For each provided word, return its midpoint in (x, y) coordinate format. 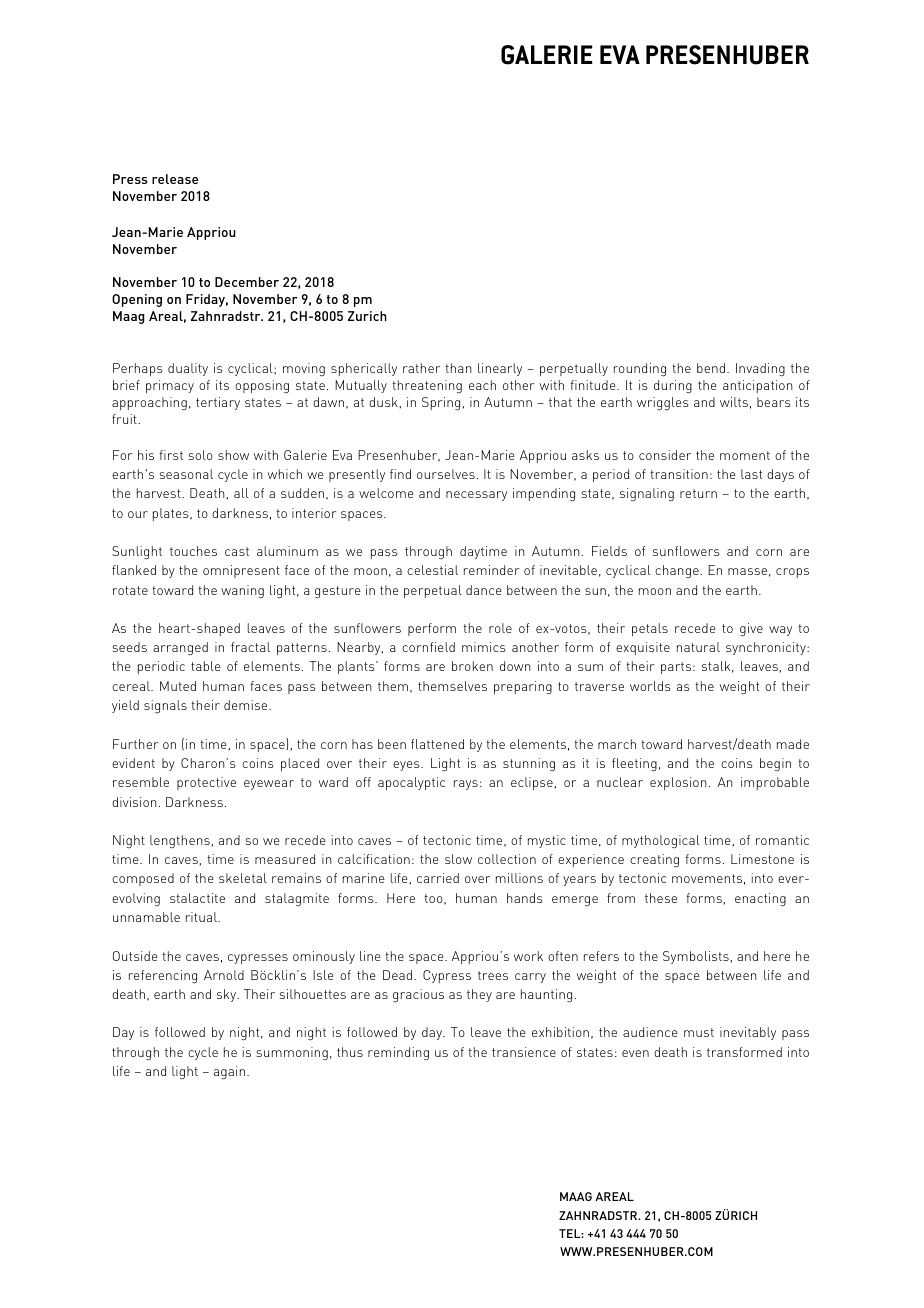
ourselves (446, 474)
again (231, 1073)
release (175, 179)
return (698, 493)
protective (206, 783)
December (247, 282)
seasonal (186, 474)
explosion (678, 783)
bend (711, 368)
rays (466, 785)
